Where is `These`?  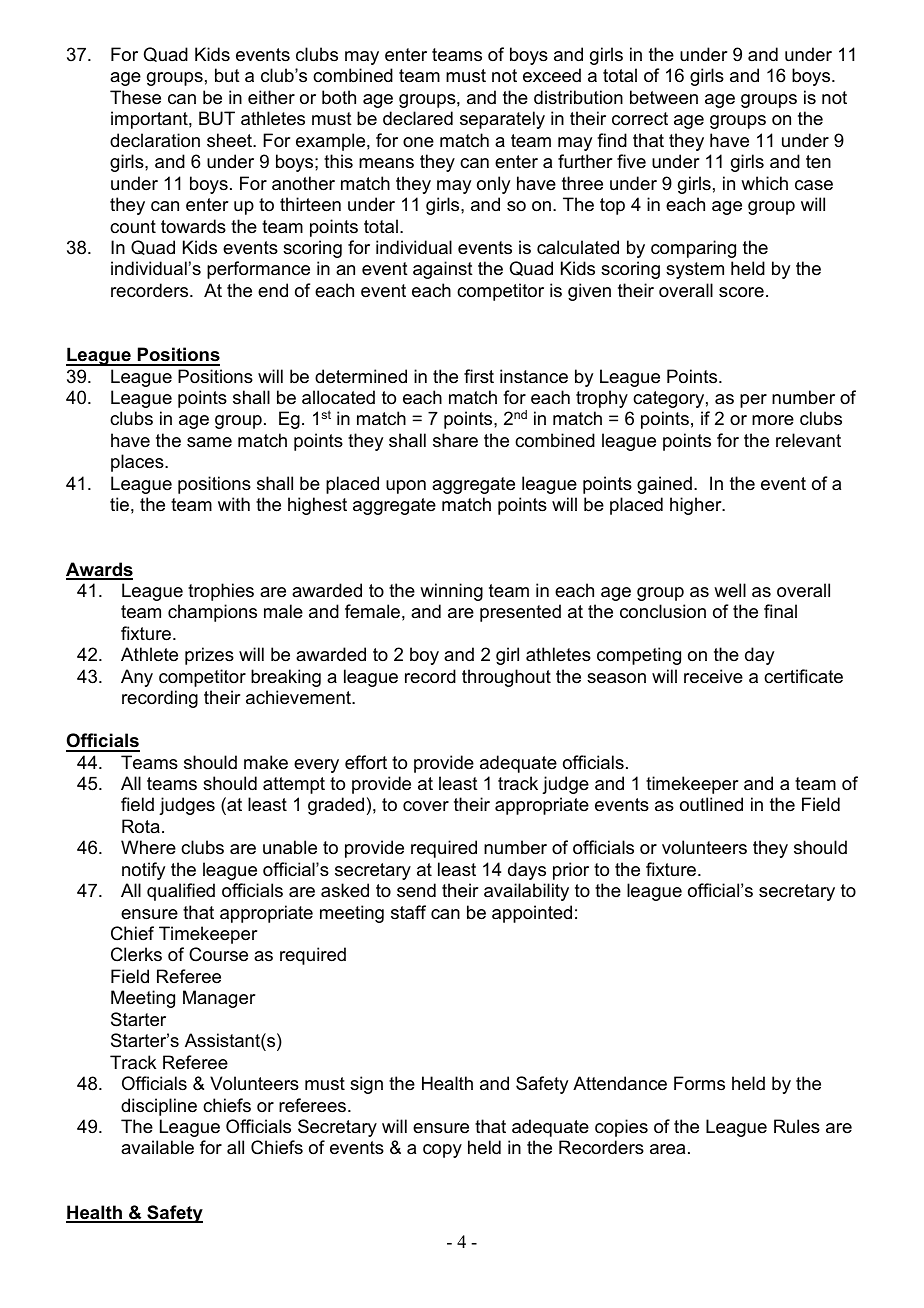 These is located at coordinates (135, 97).
